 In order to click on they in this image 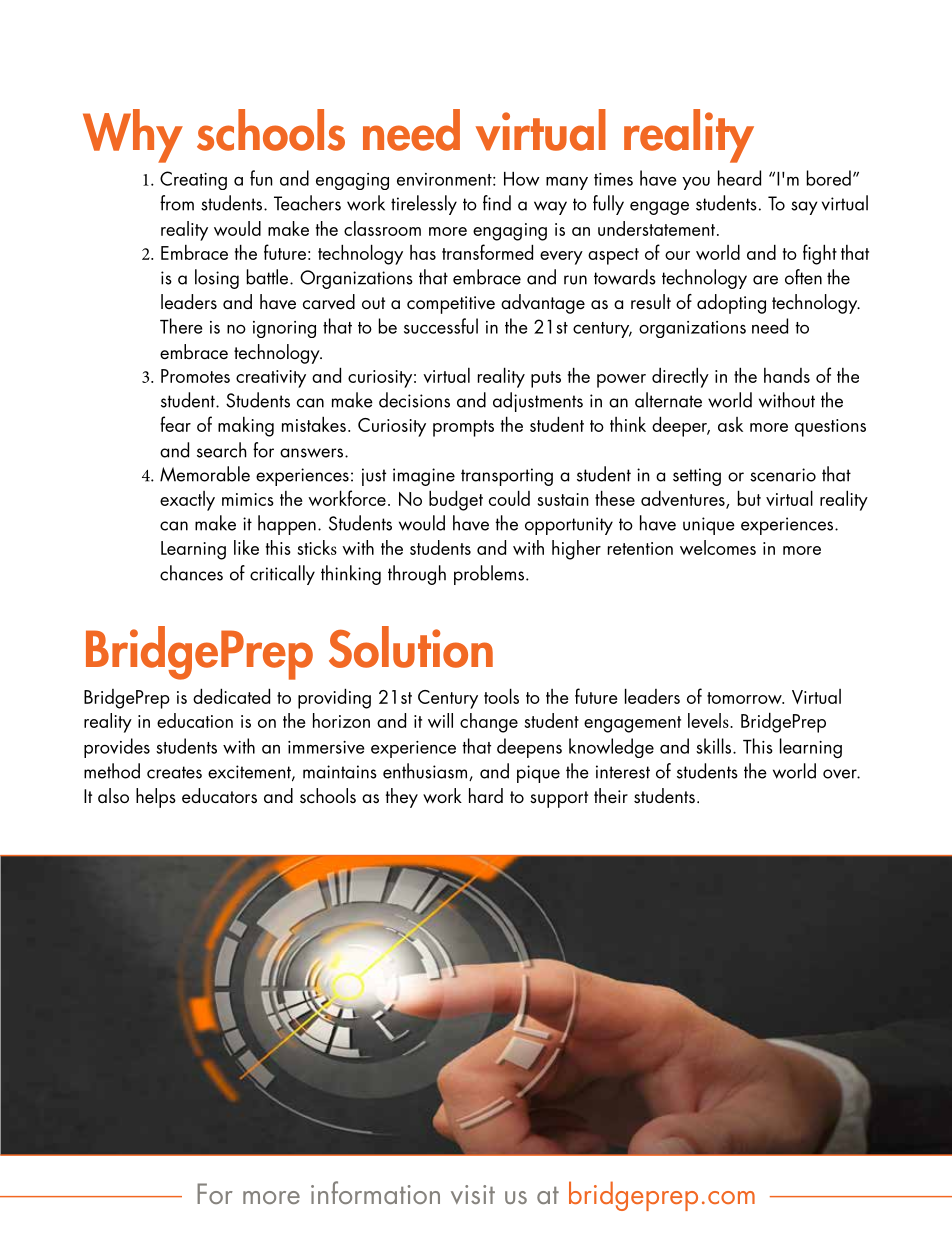, I will do `click(402, 798)`.
